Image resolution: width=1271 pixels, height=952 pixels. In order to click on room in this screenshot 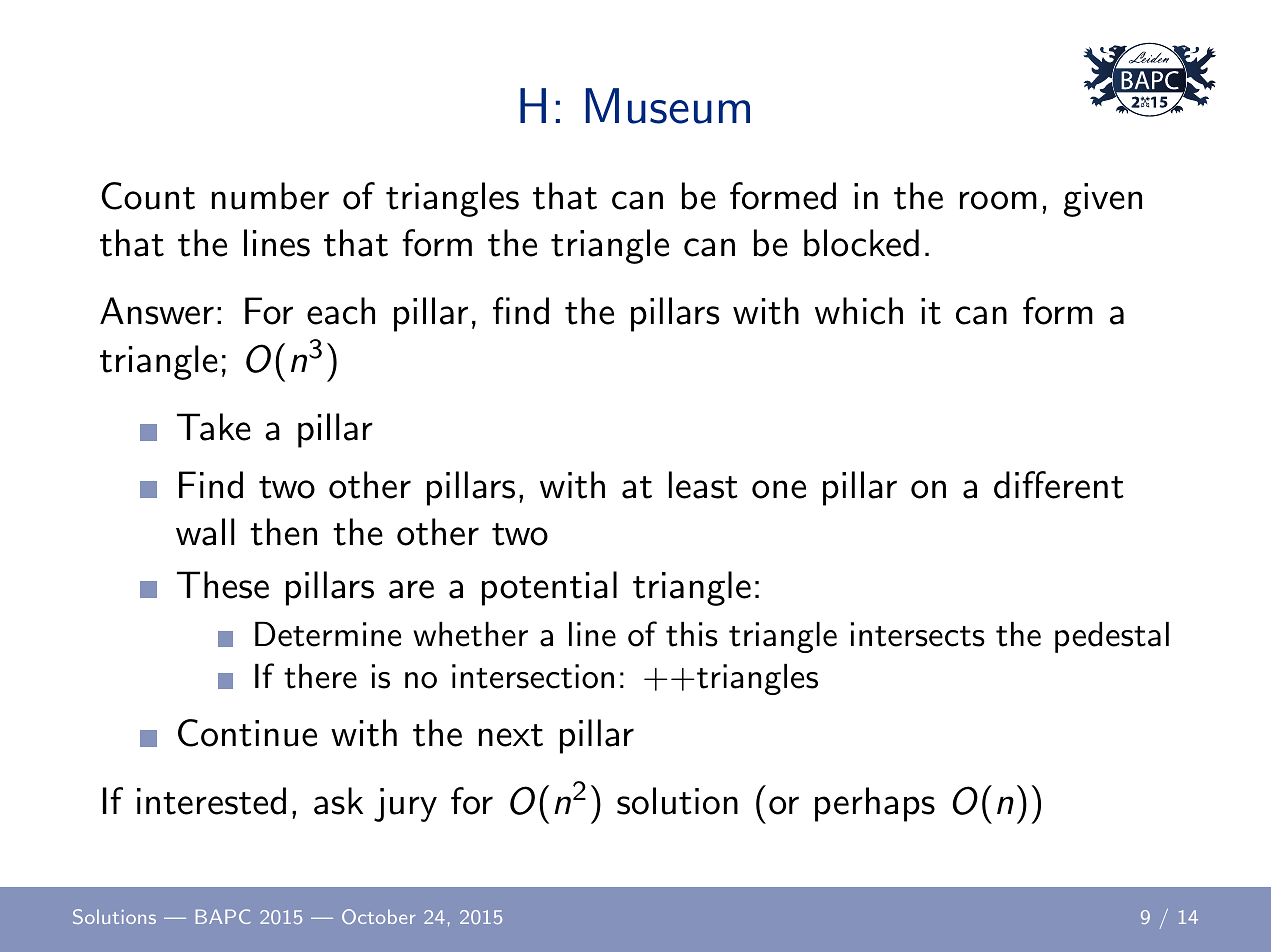, I will do `click(998, 200)`.
